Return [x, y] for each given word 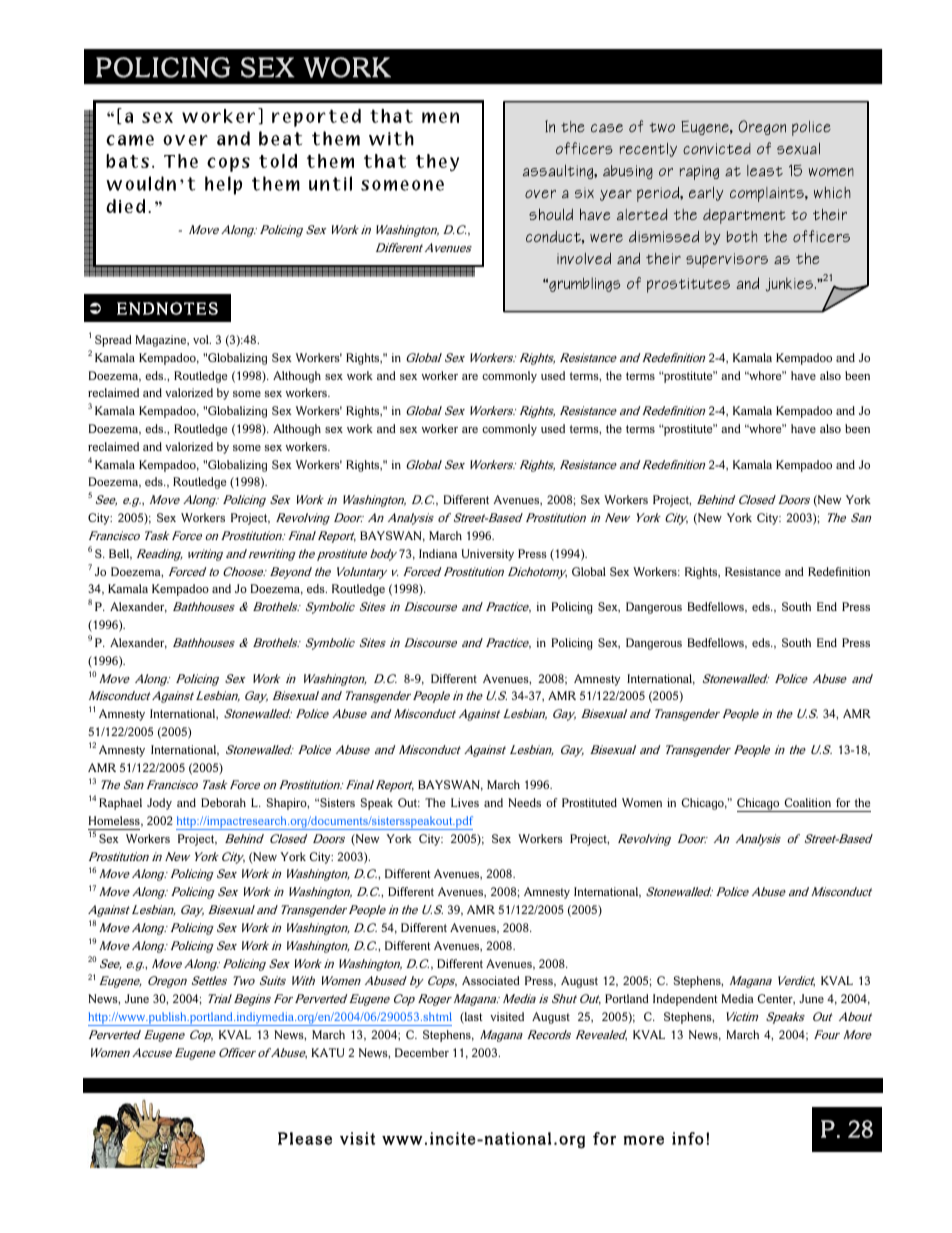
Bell [120, 554]
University [487, 555]
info [688, 1138]
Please [305, 1138]
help [223, 185]
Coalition [808, 802]
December [422, 1052]
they [437, 163]
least [765, 171]
